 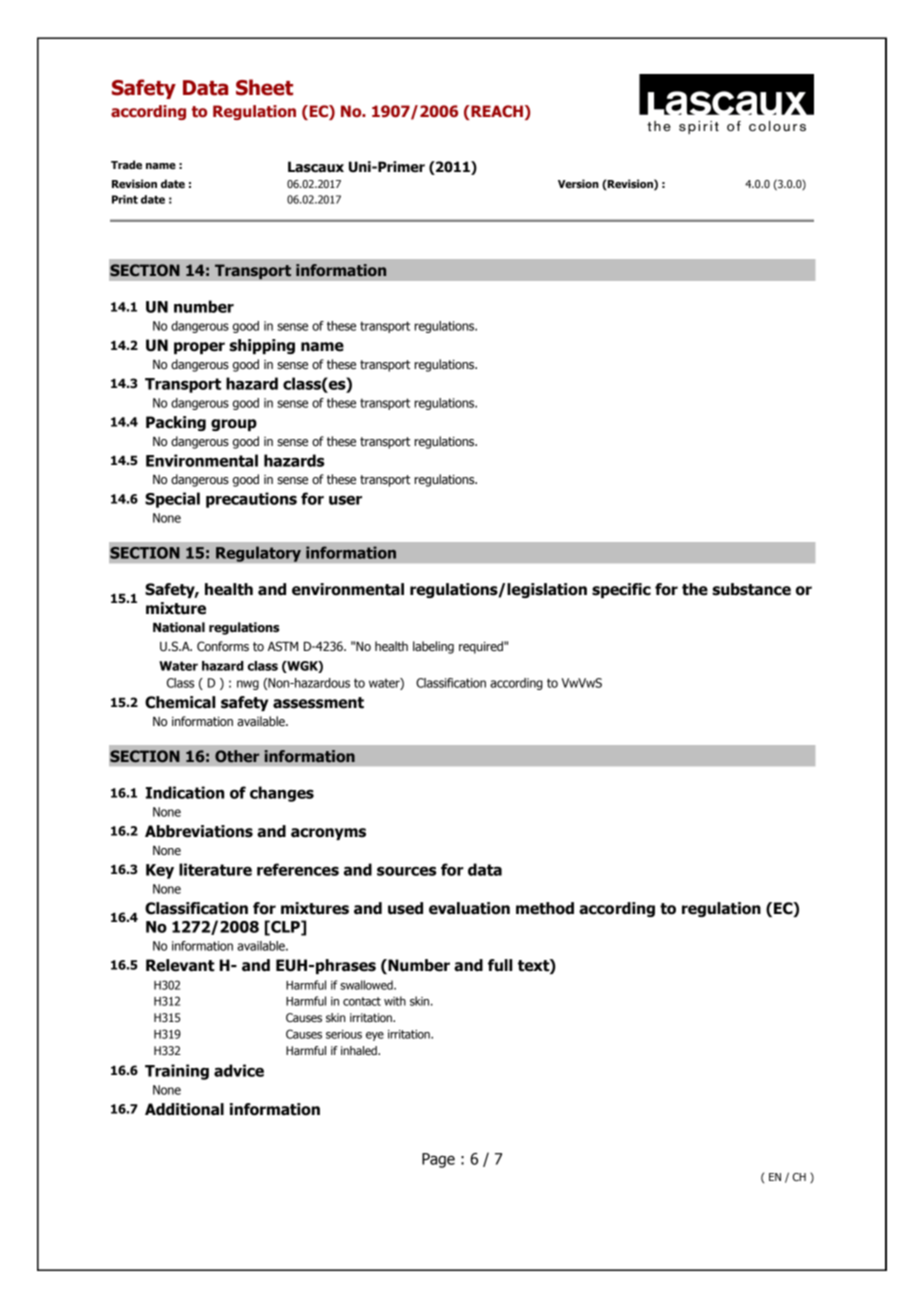 I want to click on Packing, so click(x=176, y=423).
